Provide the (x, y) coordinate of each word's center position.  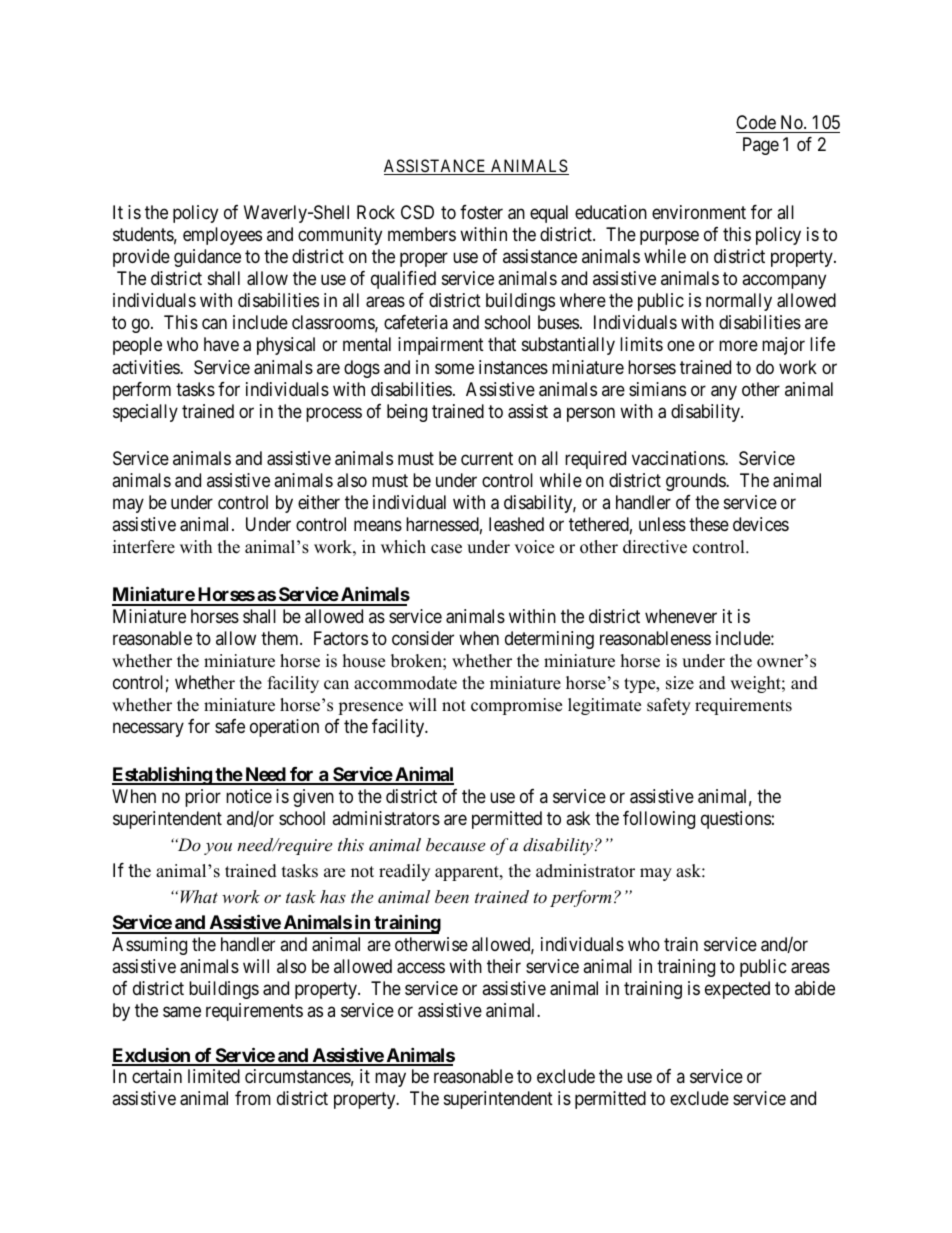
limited (214, 1076)
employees (222, 236)
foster (481, 212)
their (504, 966)
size (680, 683)
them (281, 638)
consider (423, 638)
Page (761, 146)
